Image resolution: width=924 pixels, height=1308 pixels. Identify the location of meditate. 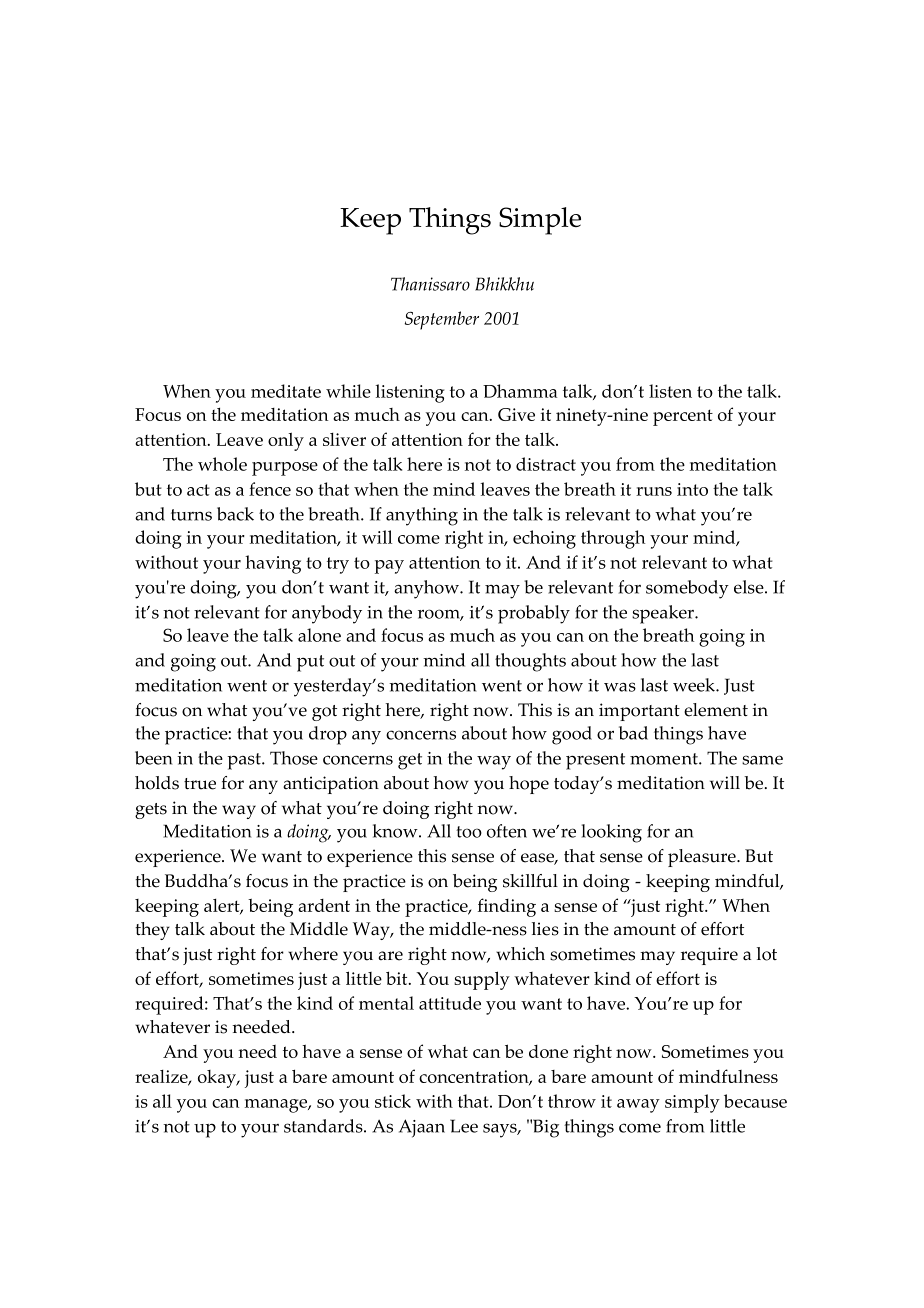
(286, 391).
